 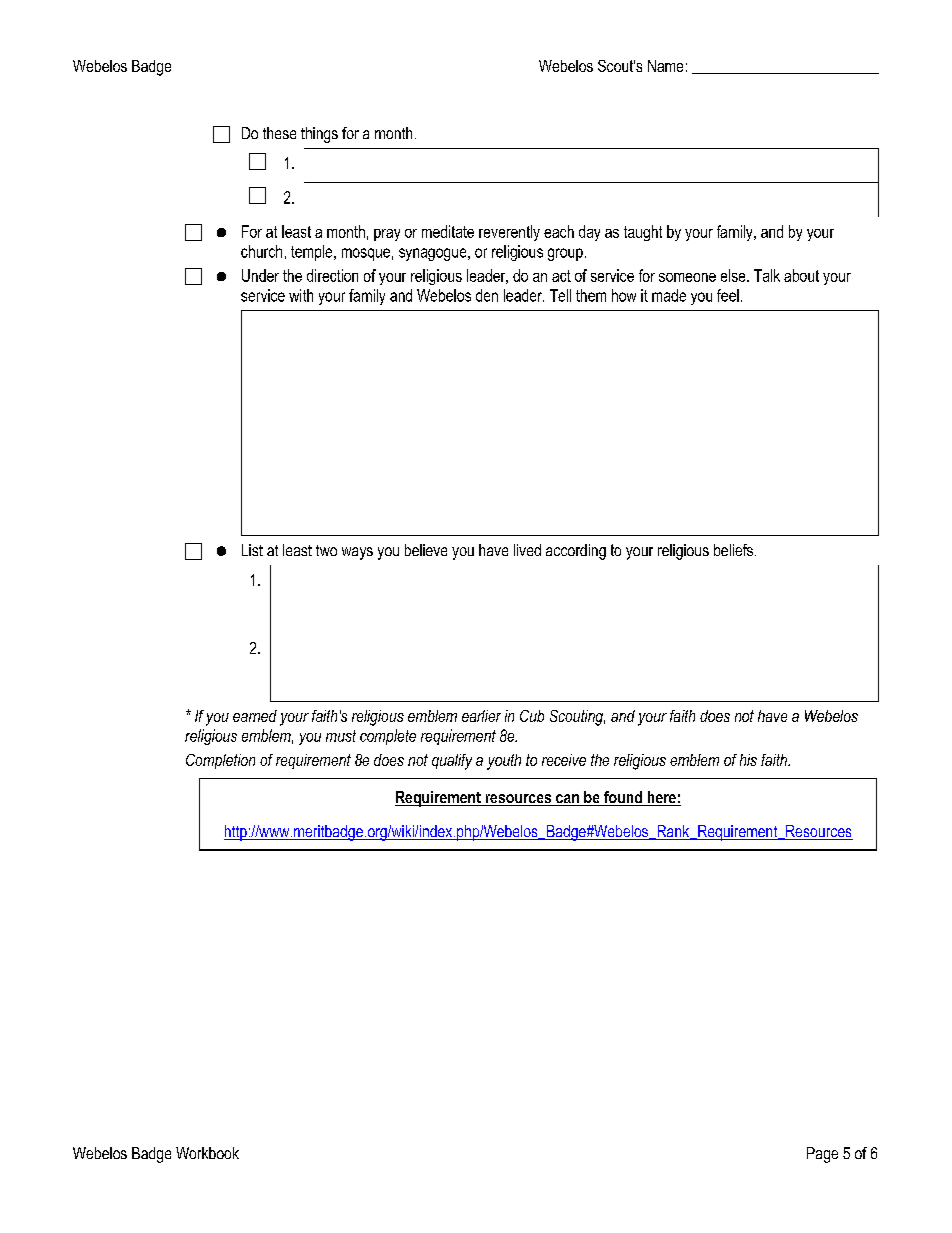 What do you see at coordinates (728, 295) in the document?
I see `feel` at bounding box center [728, 295].
